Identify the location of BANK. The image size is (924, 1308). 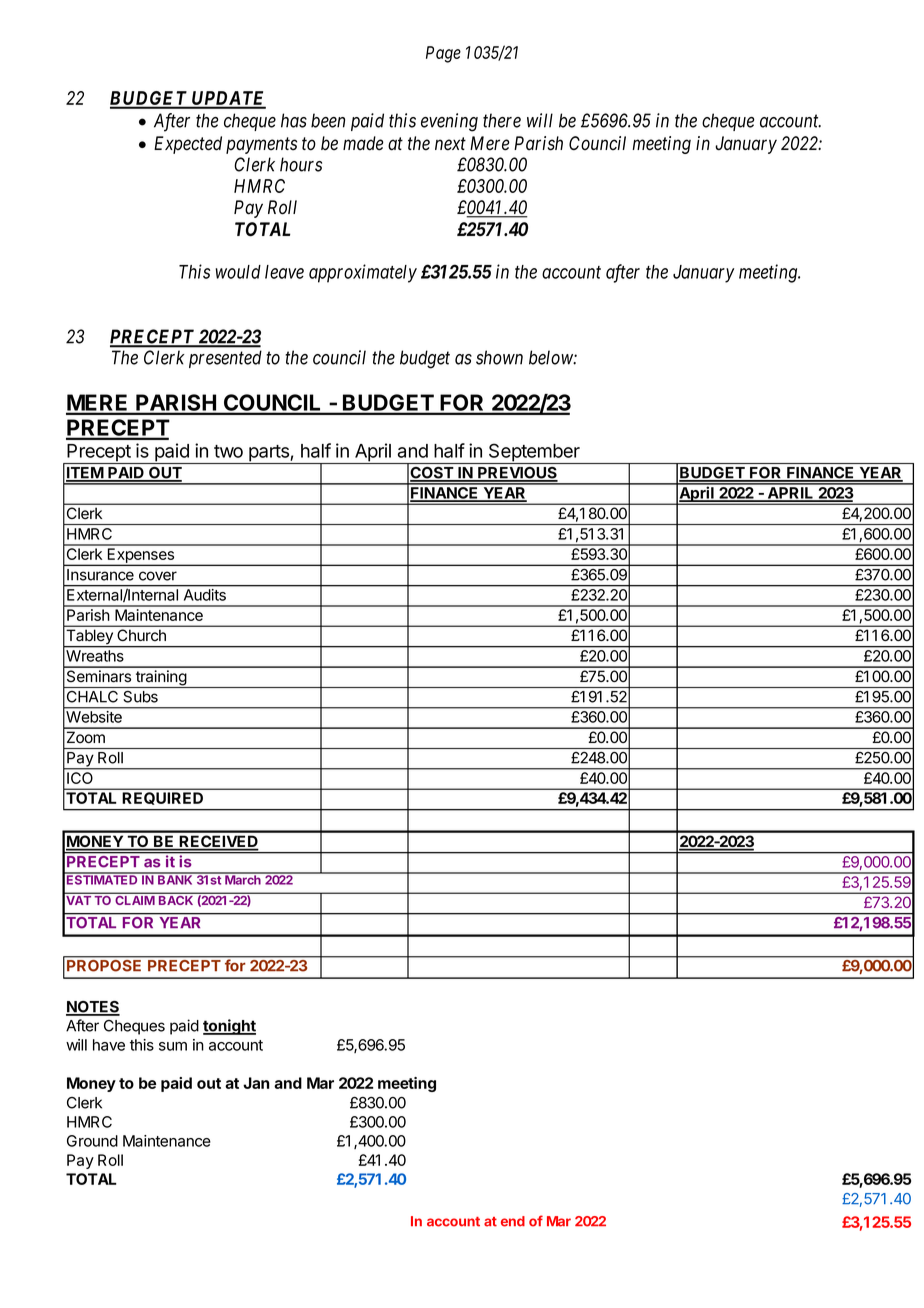
(175, 879).
